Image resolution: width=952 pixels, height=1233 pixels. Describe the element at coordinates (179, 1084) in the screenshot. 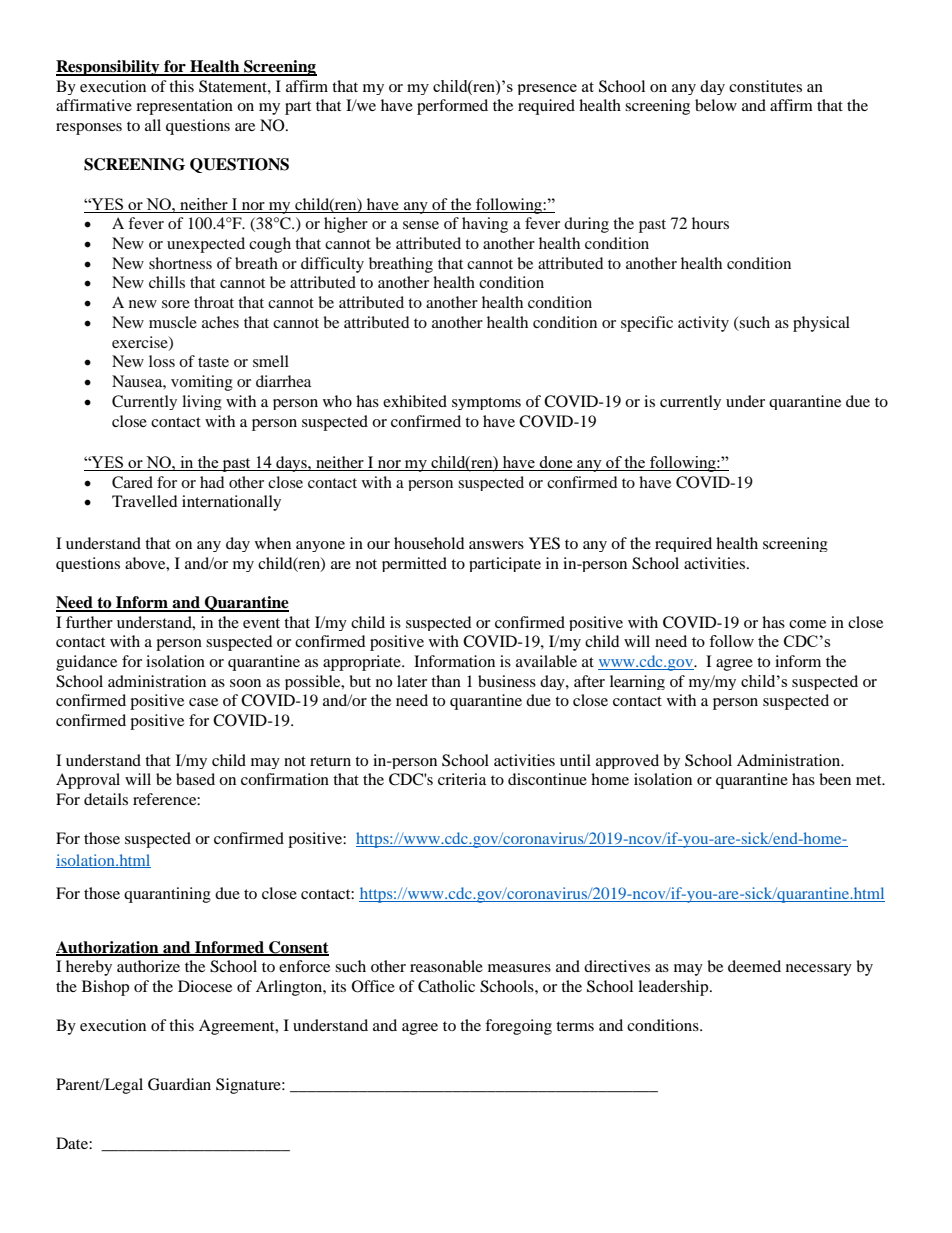

I see `Guardian` at that location.
